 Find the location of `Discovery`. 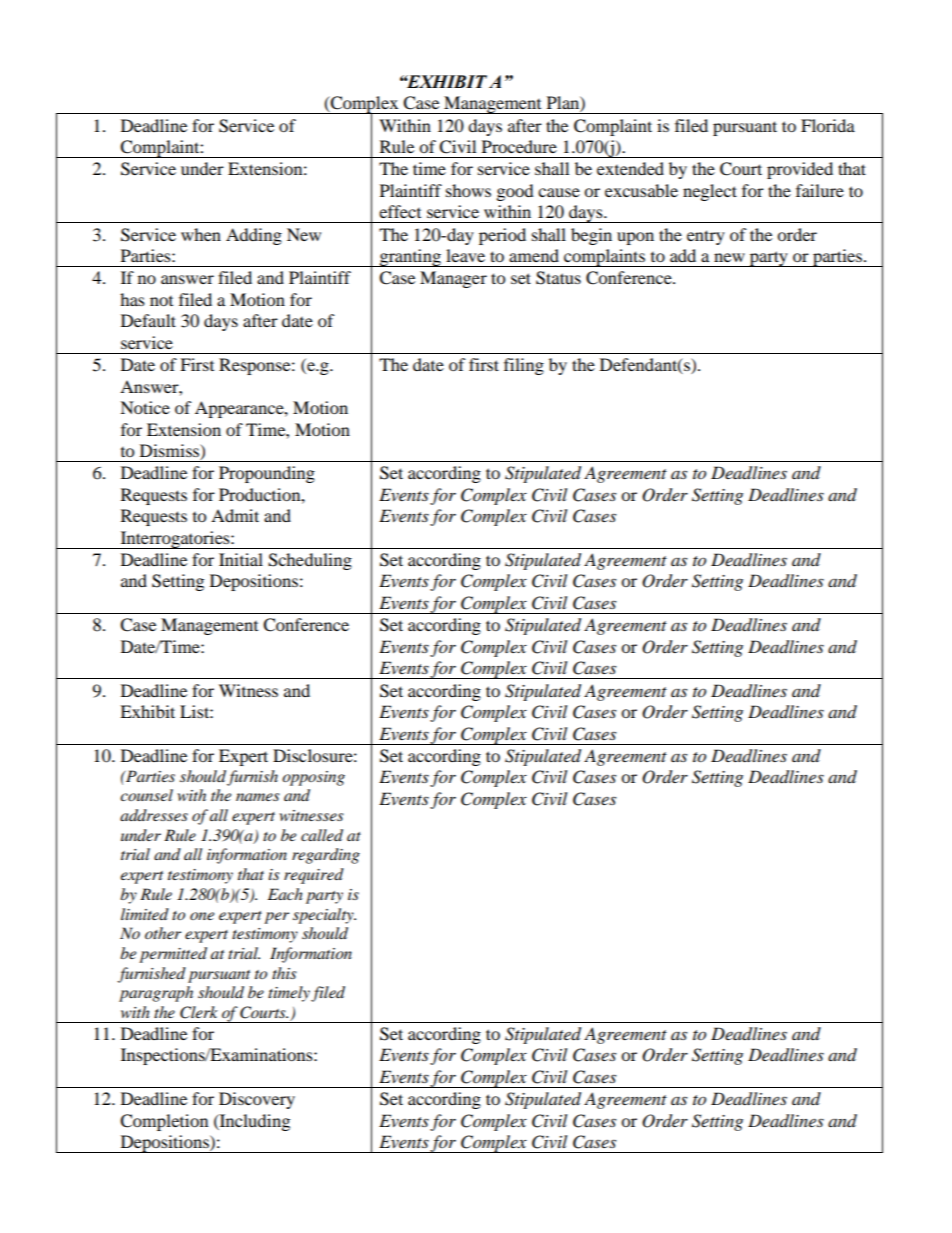

Discovery is located at coordinates (257, 1100).
